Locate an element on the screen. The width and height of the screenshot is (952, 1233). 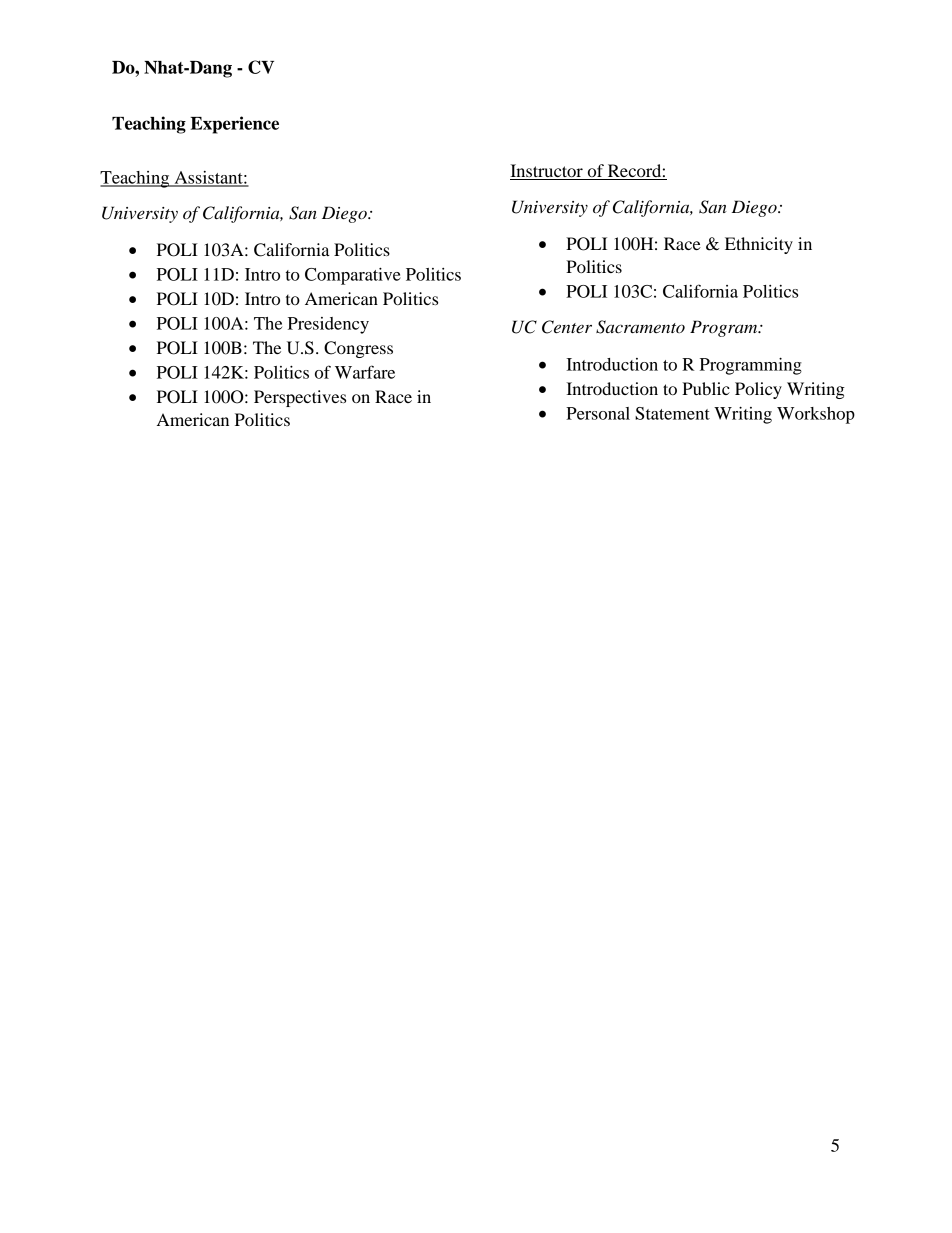
Sacramento is located at coordinates (640, 327).
